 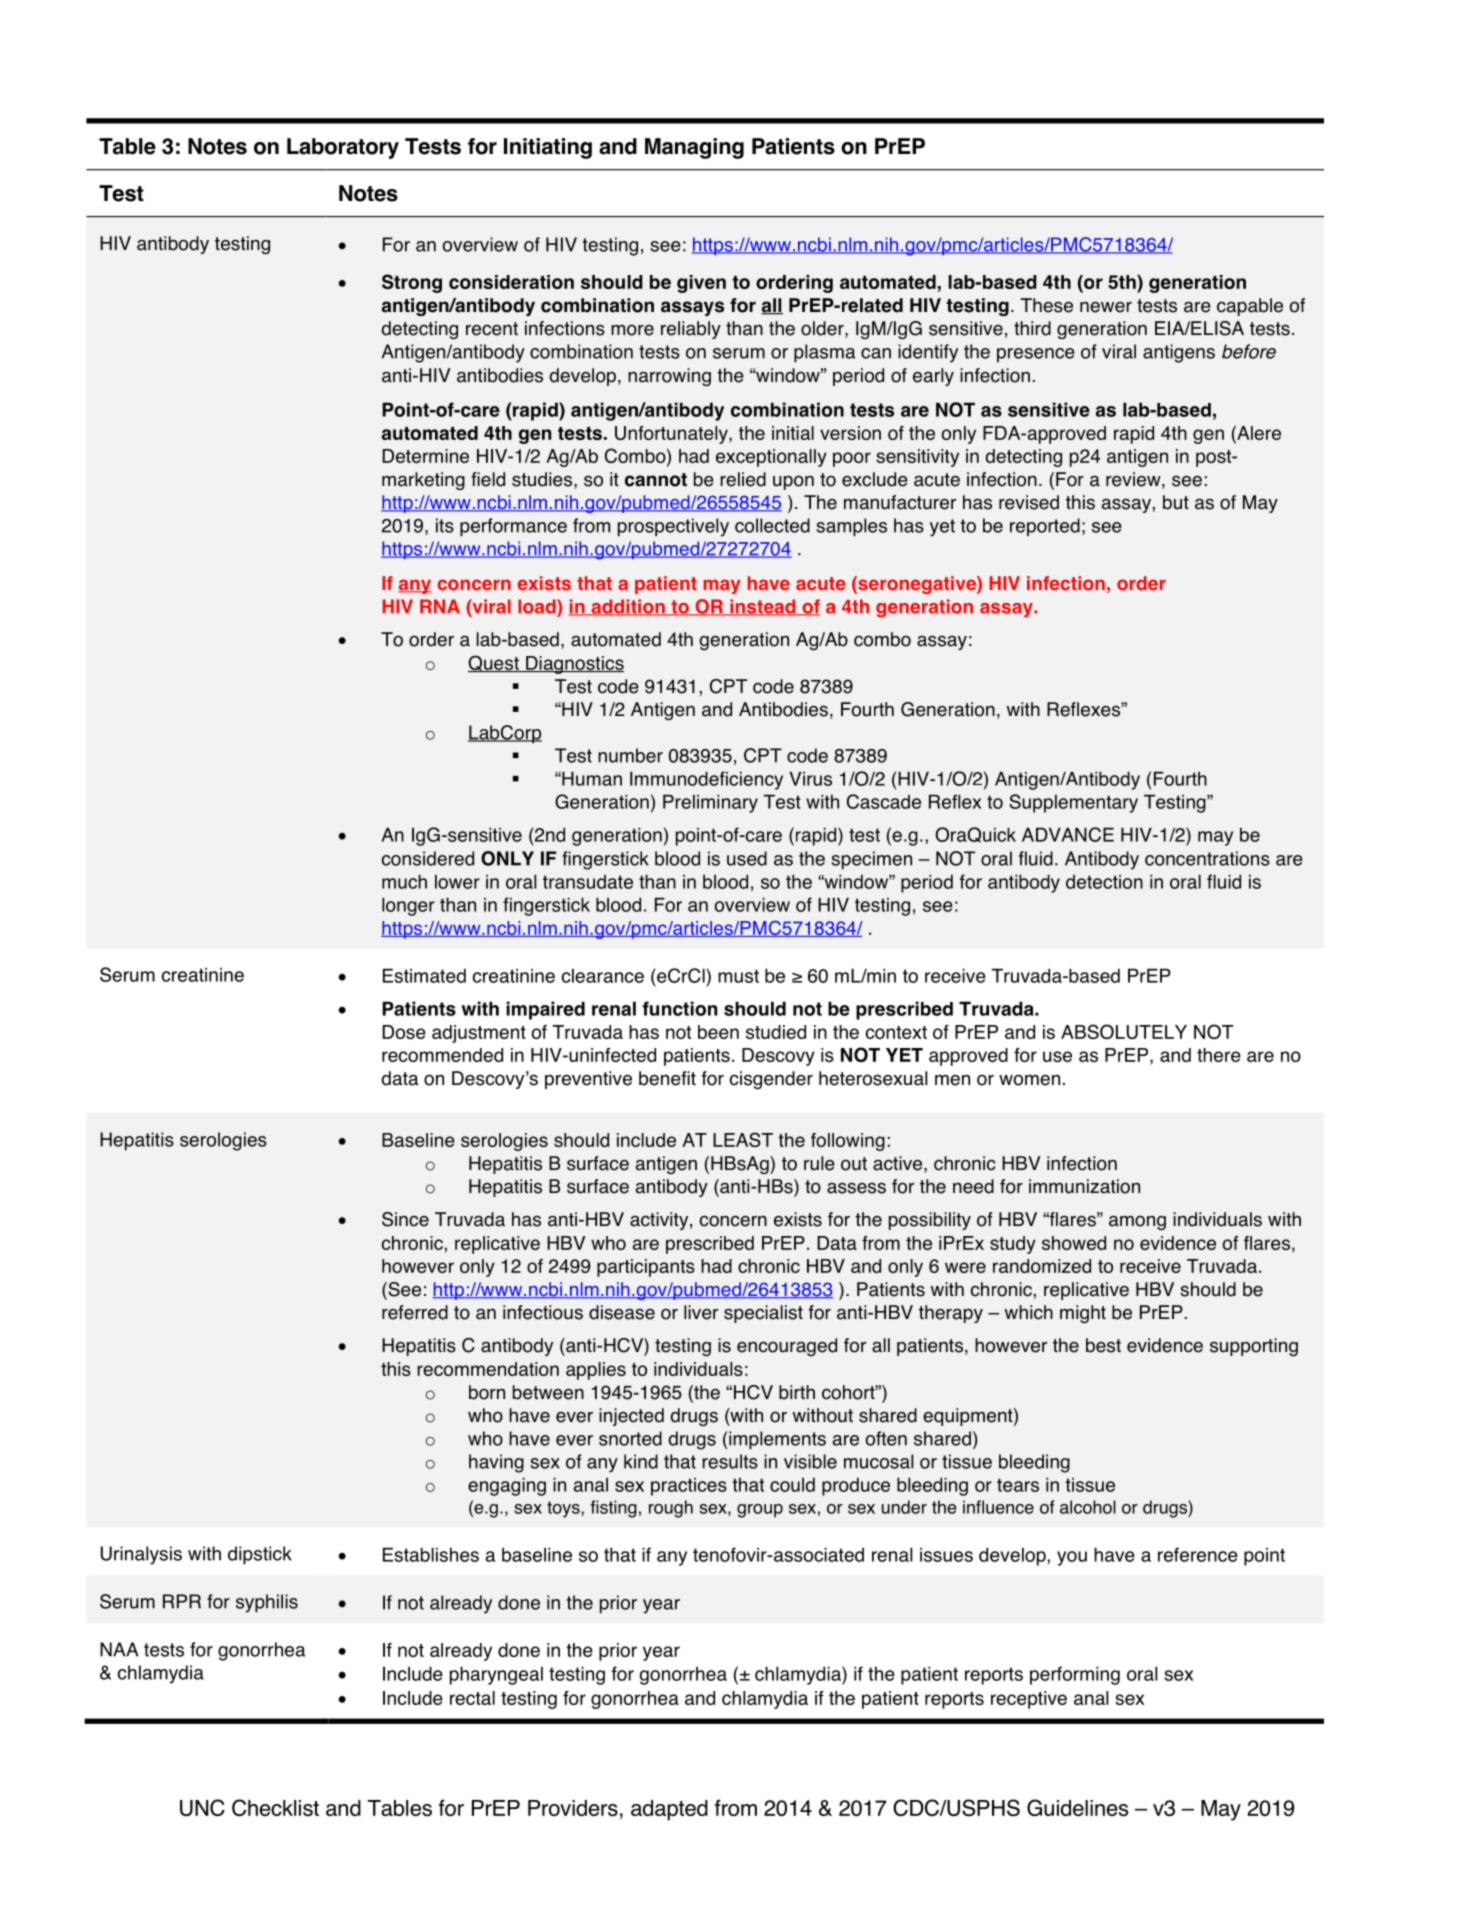 I want to click on Checklist, so click(x=275, y=1807).
